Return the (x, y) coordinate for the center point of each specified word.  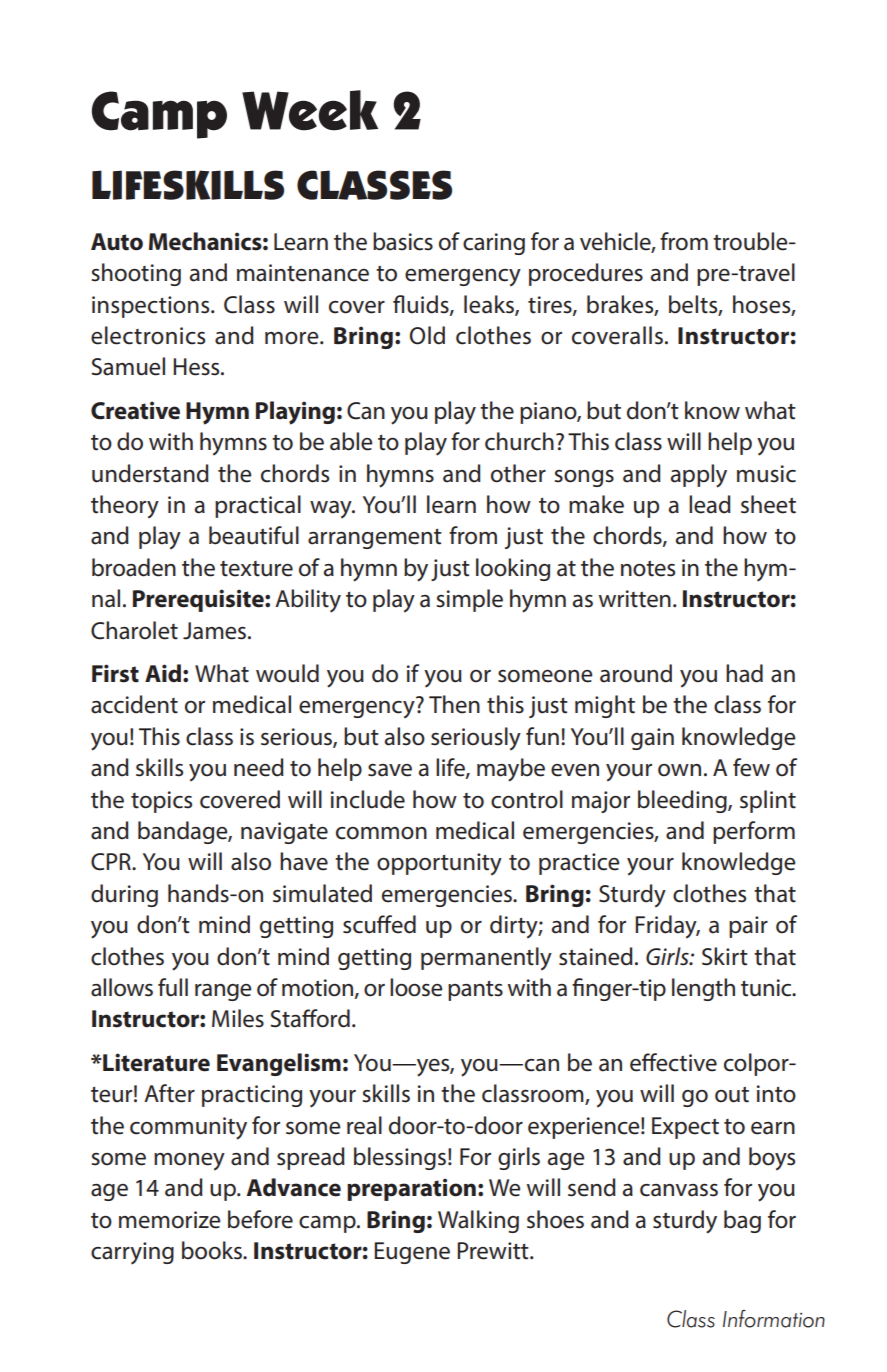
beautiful (254, 535)
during (124, 895)
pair (748, 927)
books (213, 1250)
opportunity (439, 864)
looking (513, 569)
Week (310, 110)
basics (403, 241)
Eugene (412, 1253)
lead (710, 504)
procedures (586, 274)
